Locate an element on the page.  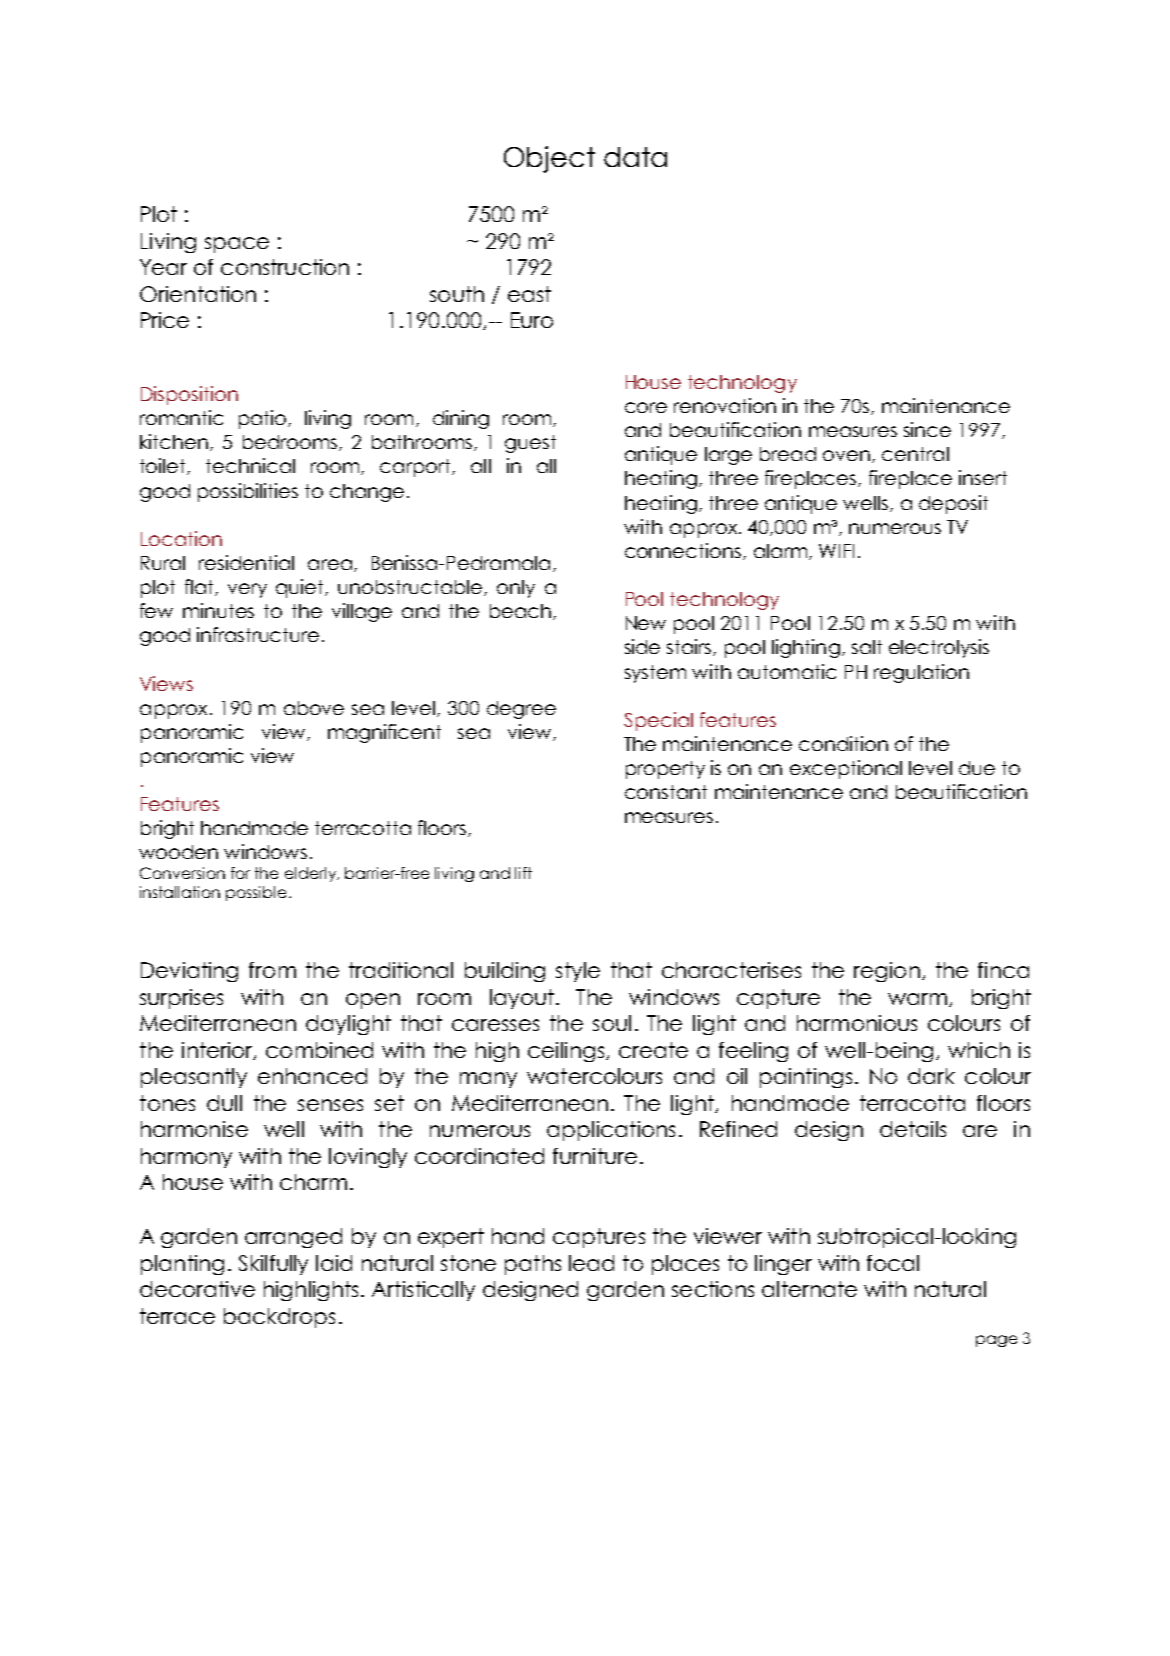
interior is located at coordinates (218, 1051).
